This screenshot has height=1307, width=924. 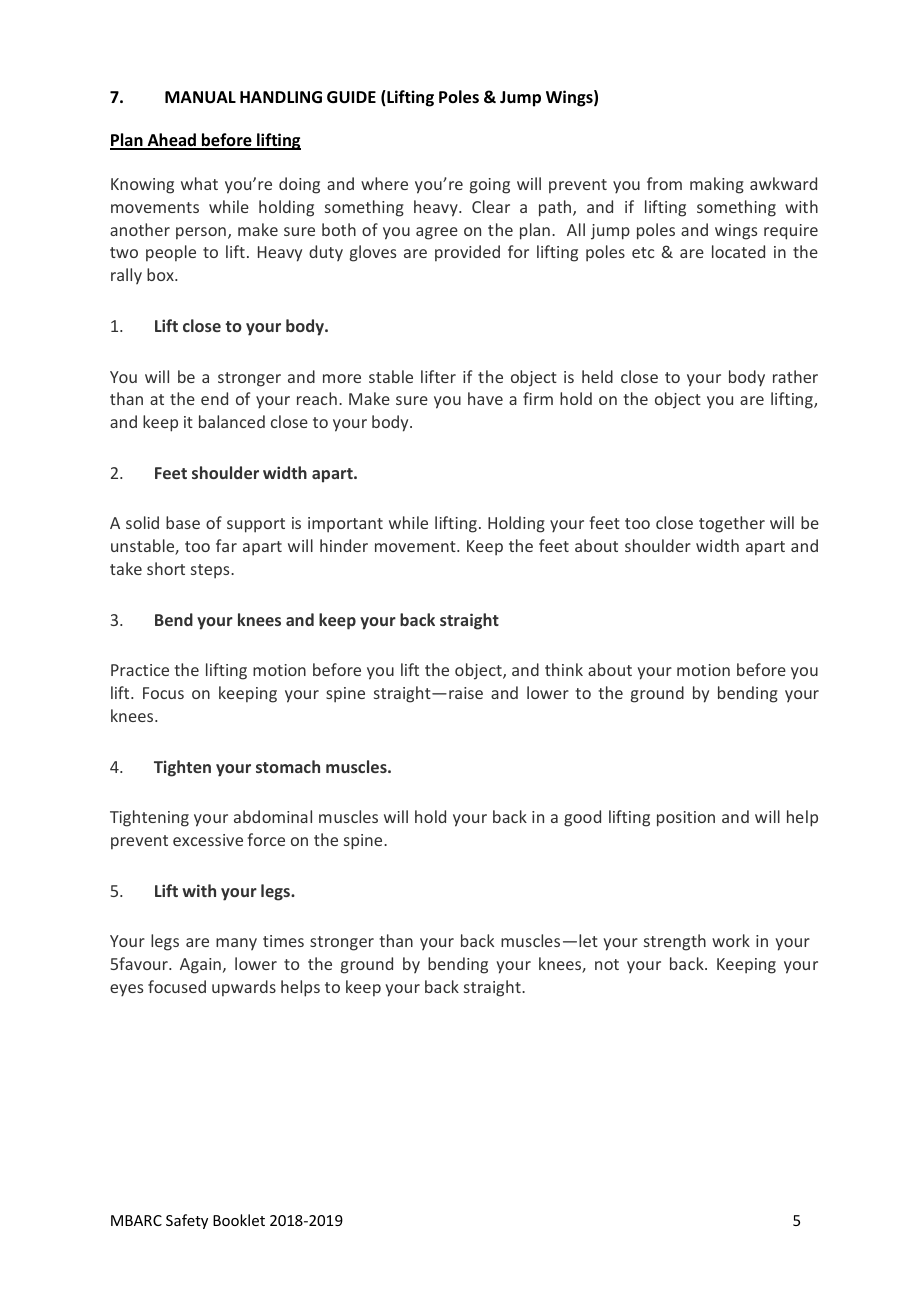 I want to click on Safety, so click(x=187, y=1221).
